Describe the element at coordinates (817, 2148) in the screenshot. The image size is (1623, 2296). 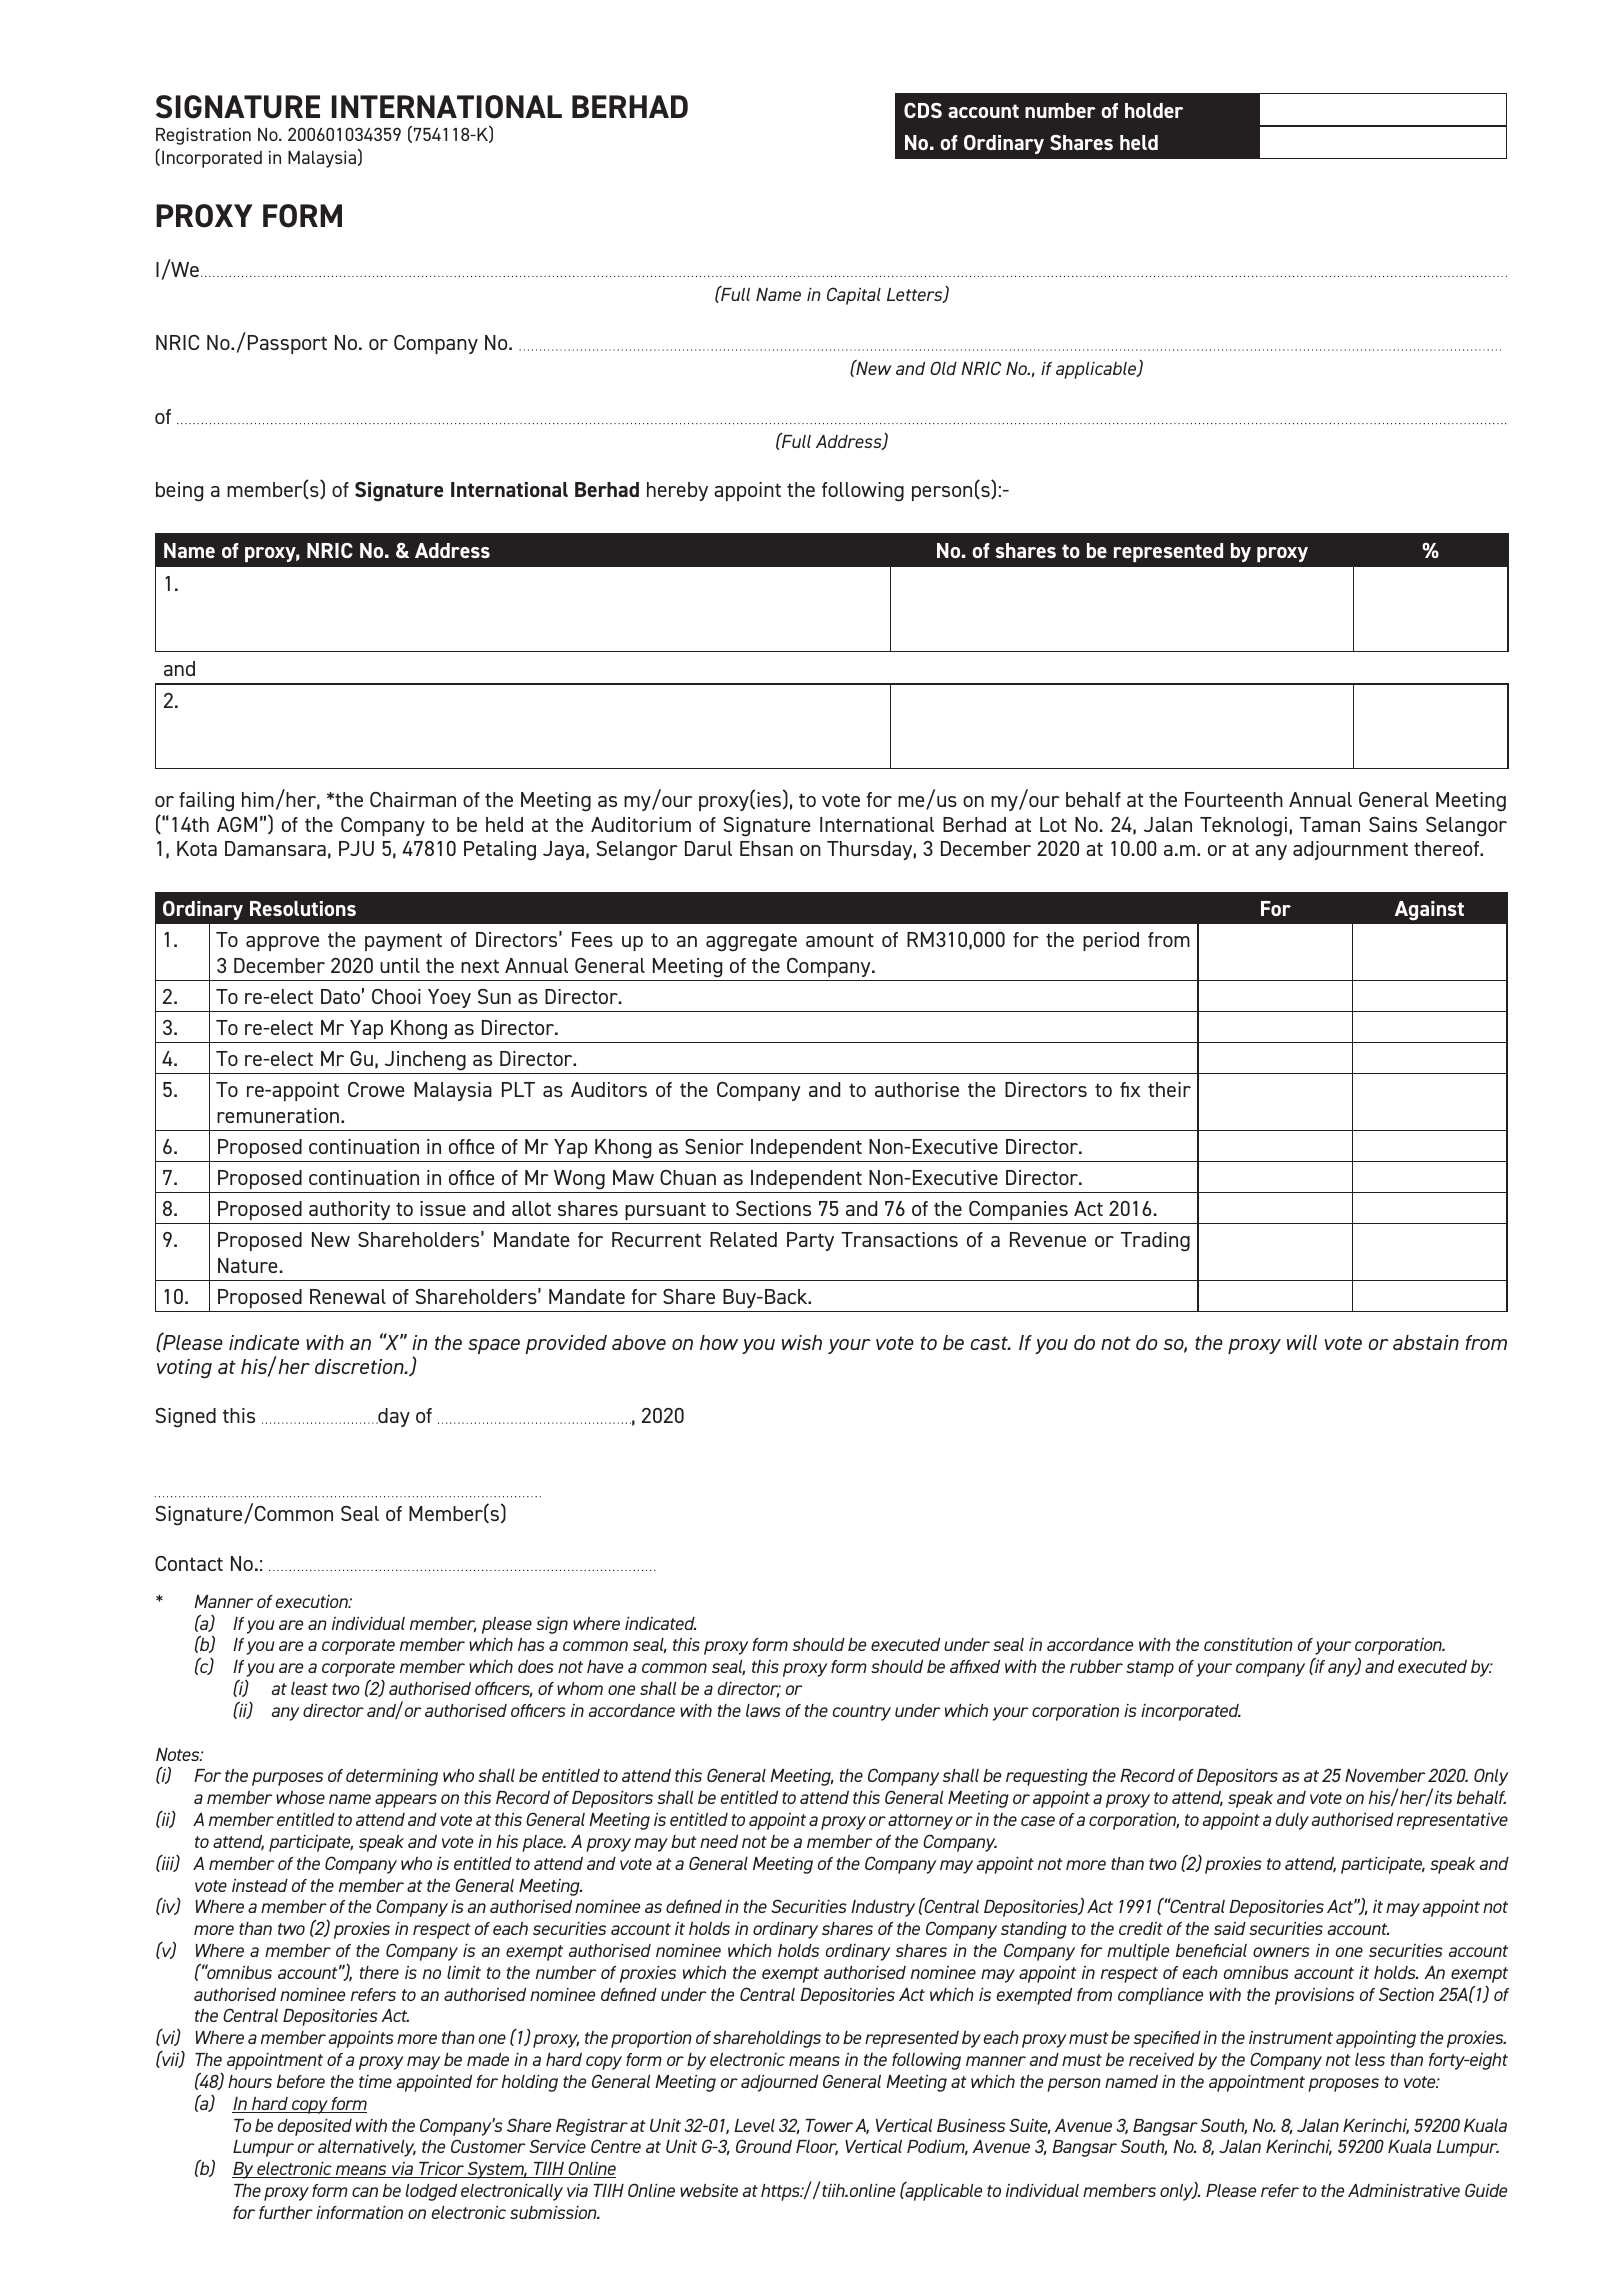
I see `Floor` at that location.
